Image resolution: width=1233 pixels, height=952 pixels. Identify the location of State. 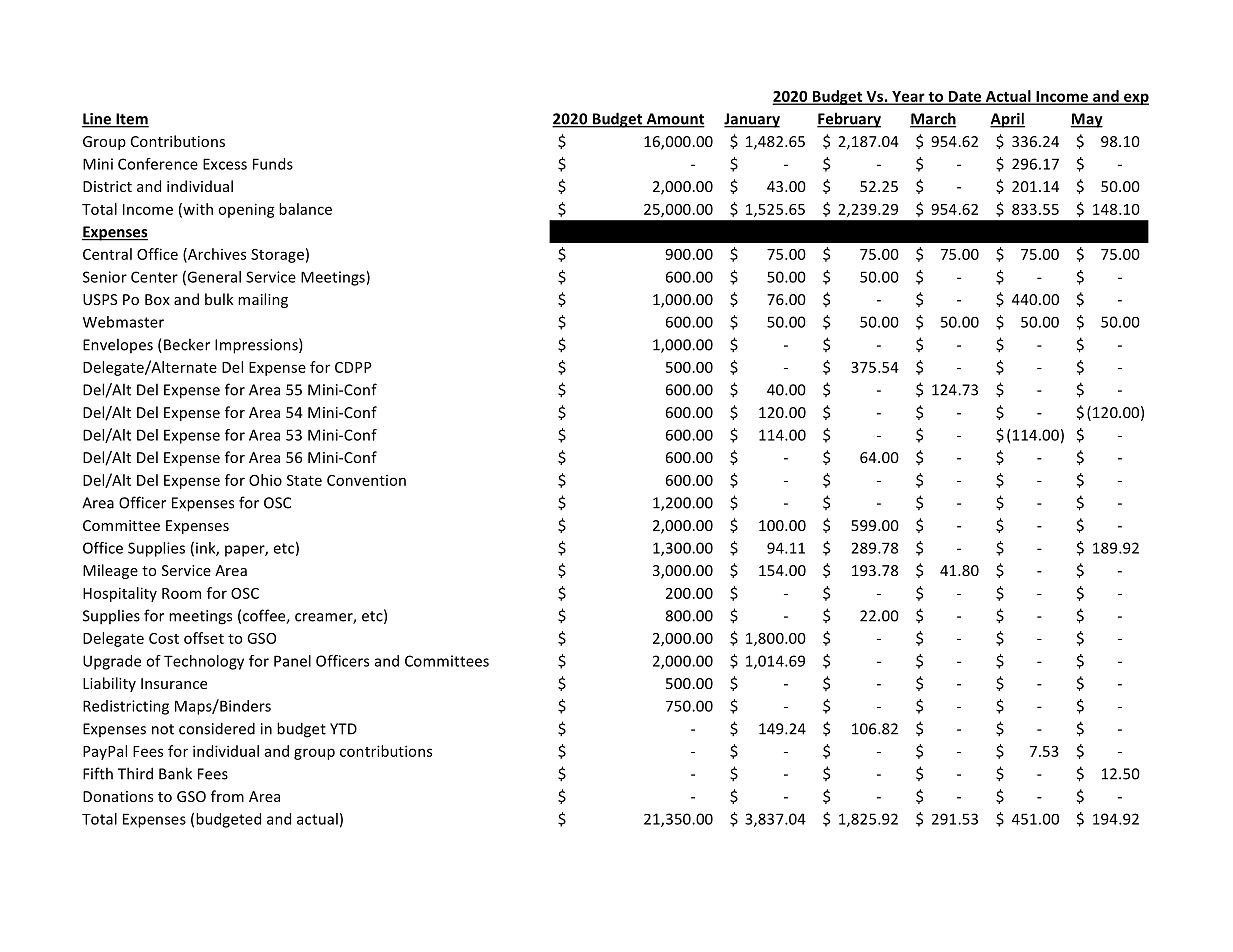
(304, 480).
